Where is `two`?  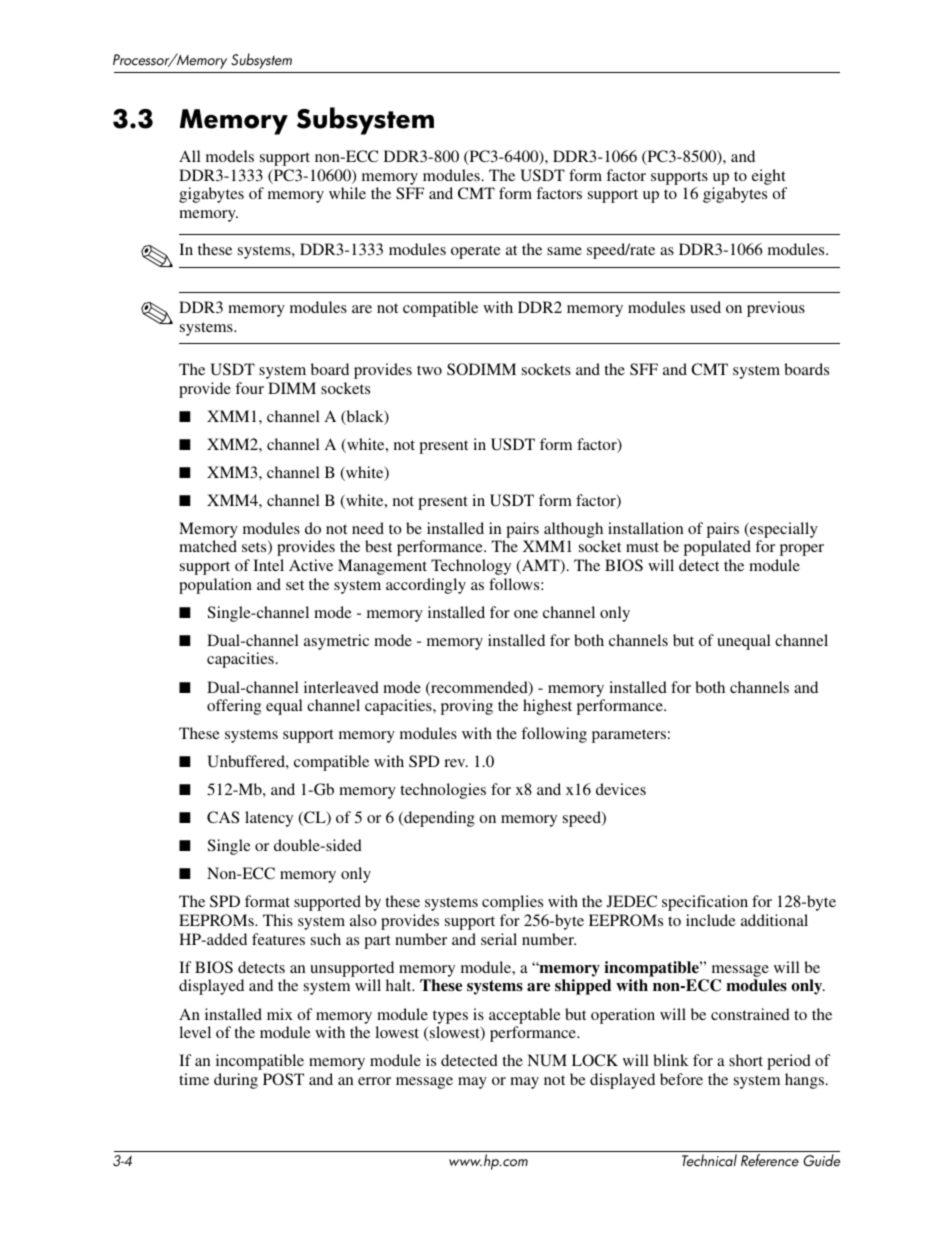 two is located at coordinates (429, 370).
